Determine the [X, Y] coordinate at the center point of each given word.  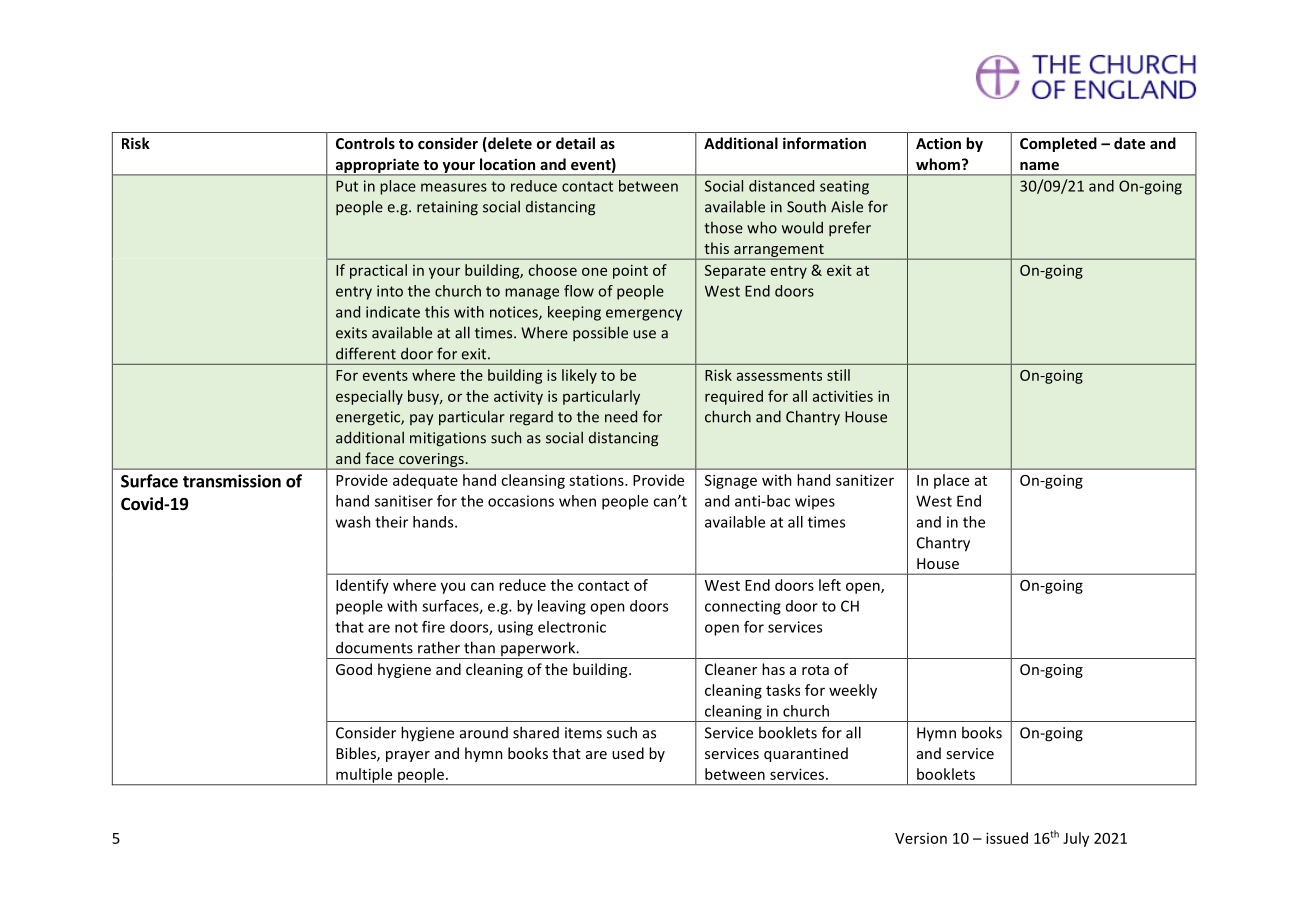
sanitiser [404, 501]
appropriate [377, 167]
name [1039, 166]
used [628, 753]
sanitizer [865, 480]
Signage [731, 481]
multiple [364, 776]
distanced [781, 186]
